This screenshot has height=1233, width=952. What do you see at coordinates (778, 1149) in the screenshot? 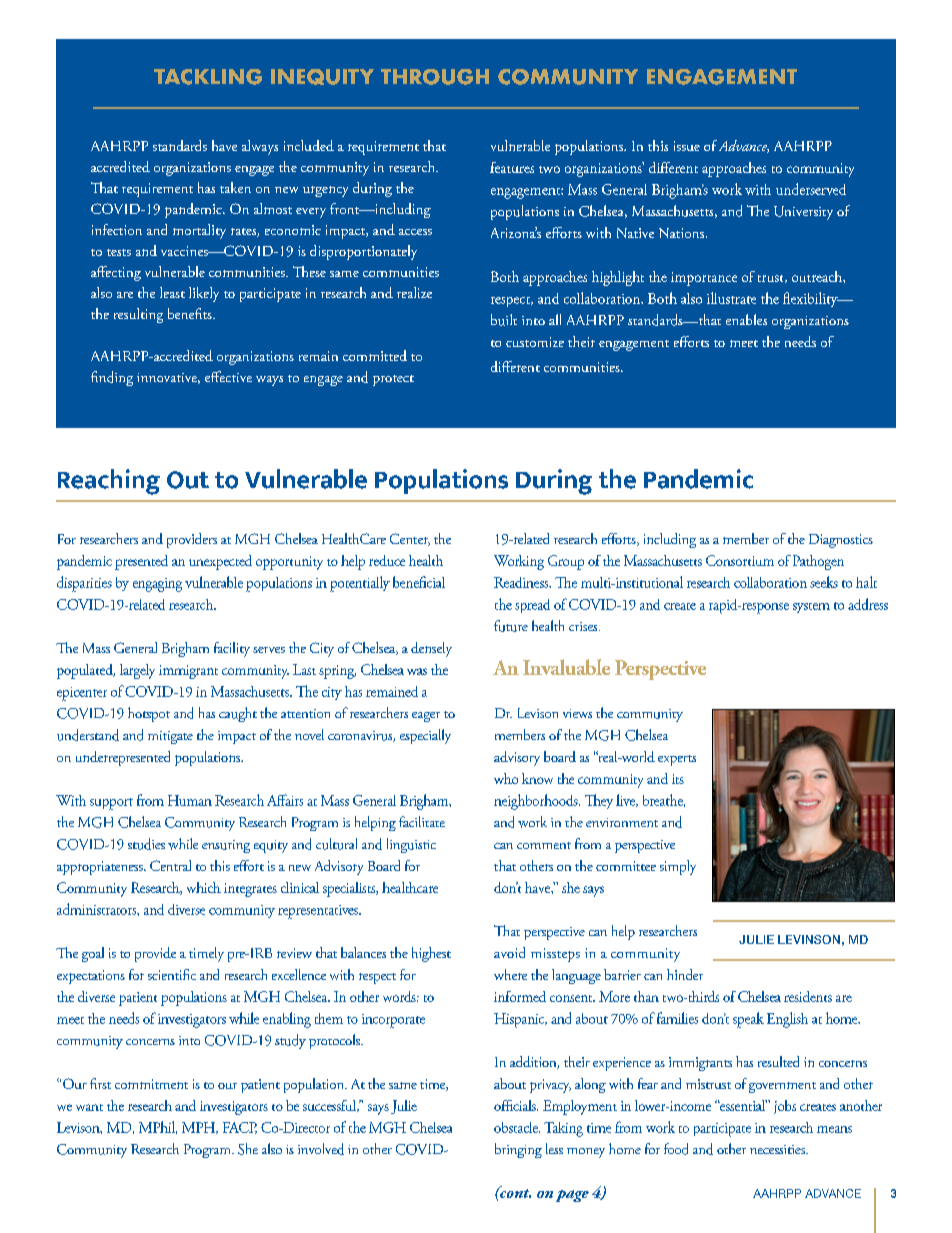
I see `necessities` at bounding box center [778, 1149].
